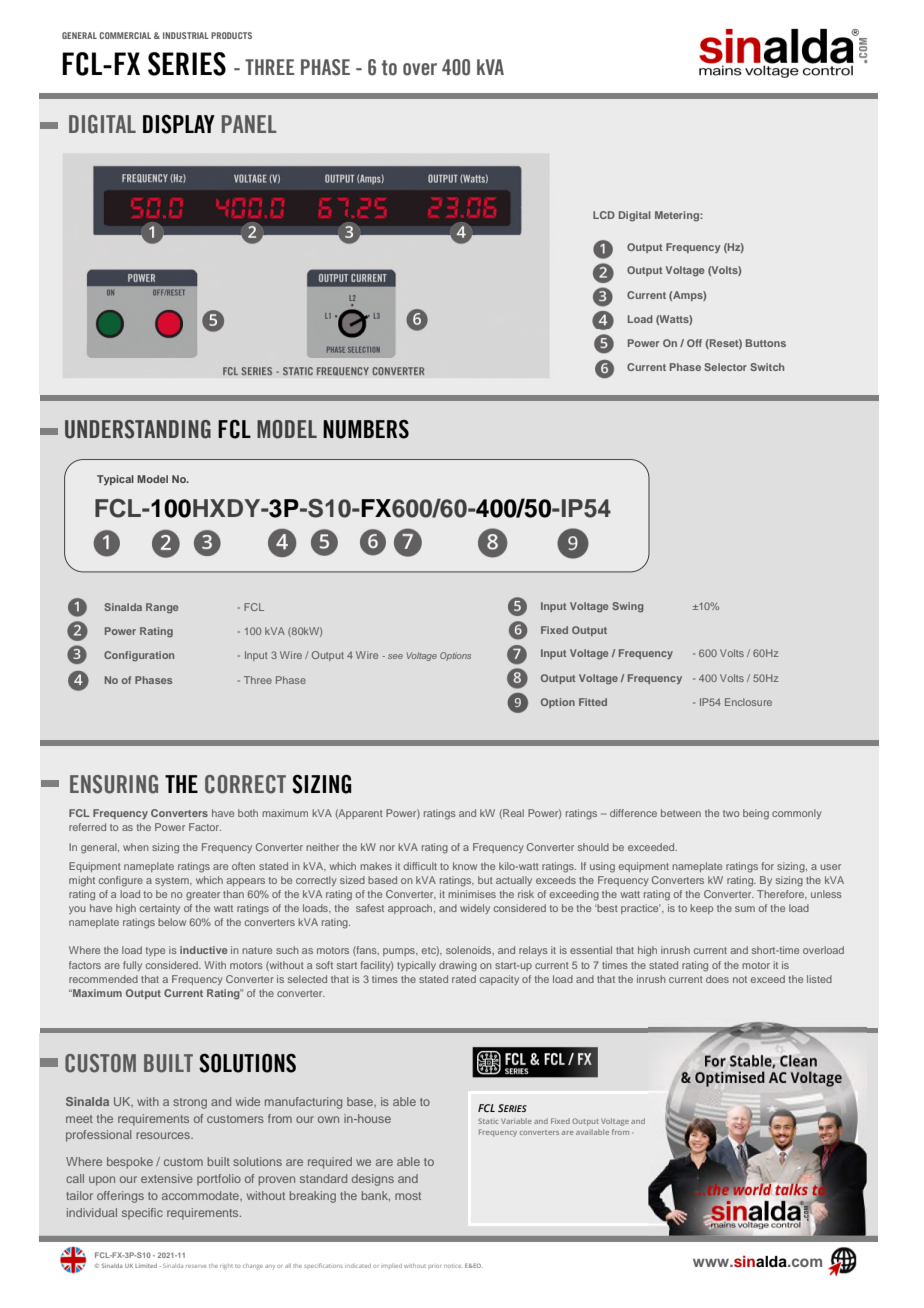 The width and height of the screenshot is (924, 1308). Describe the element at coordinates (138, 429) in the screenshot. I see `UNDERSTANDING` at that location.
